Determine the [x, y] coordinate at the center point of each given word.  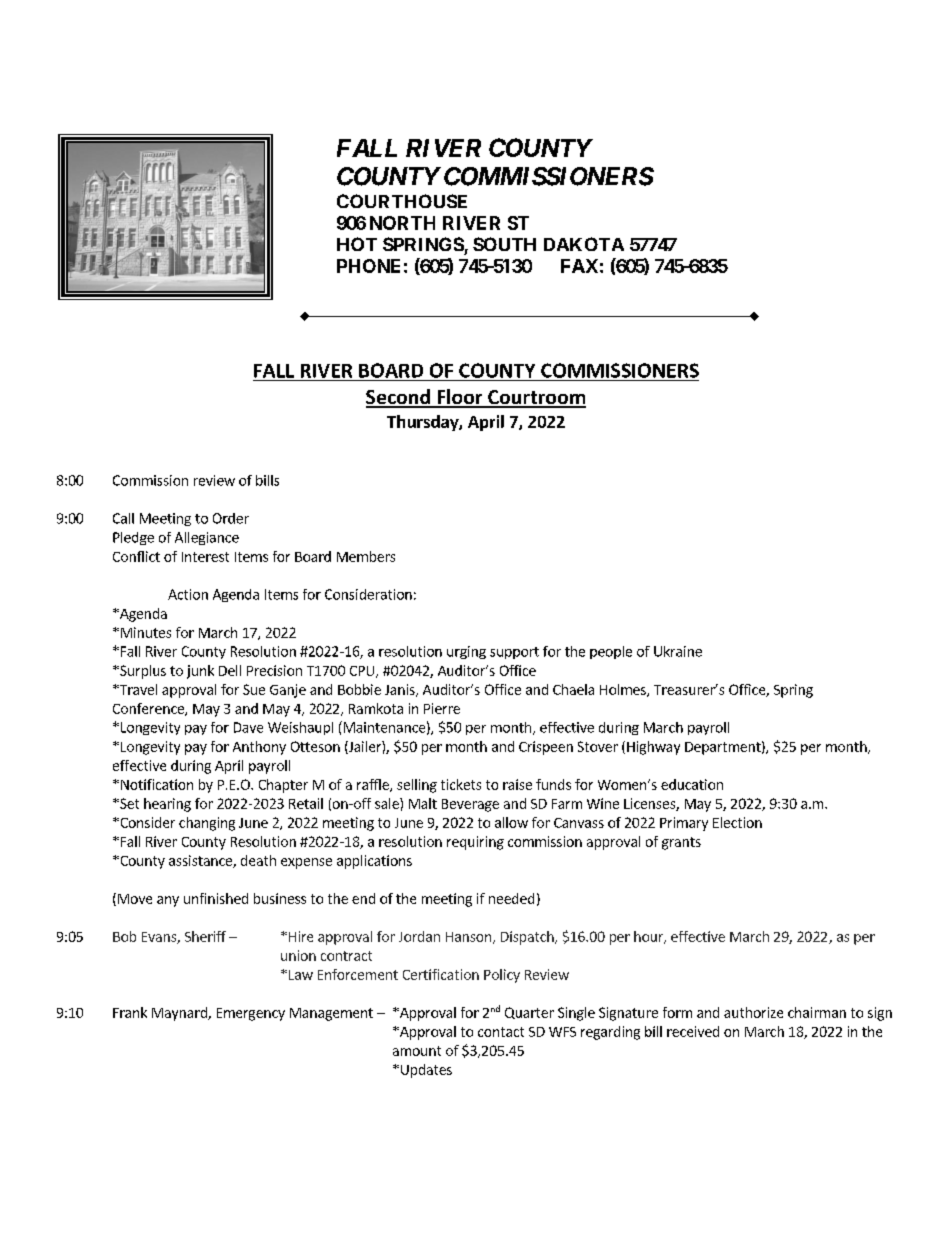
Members [366, 556]
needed [511, 898]
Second [399, 398]
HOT [357, 244]
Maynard [180, 1014]
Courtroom [536, 398]
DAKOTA [584, 244]
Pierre [442, 708]
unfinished [216, 898]
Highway [653, 748]
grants [681, 843]
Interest [205, 557]
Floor [460, 398]
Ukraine [678, 651]
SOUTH [504, 244]
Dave [248, 727]
